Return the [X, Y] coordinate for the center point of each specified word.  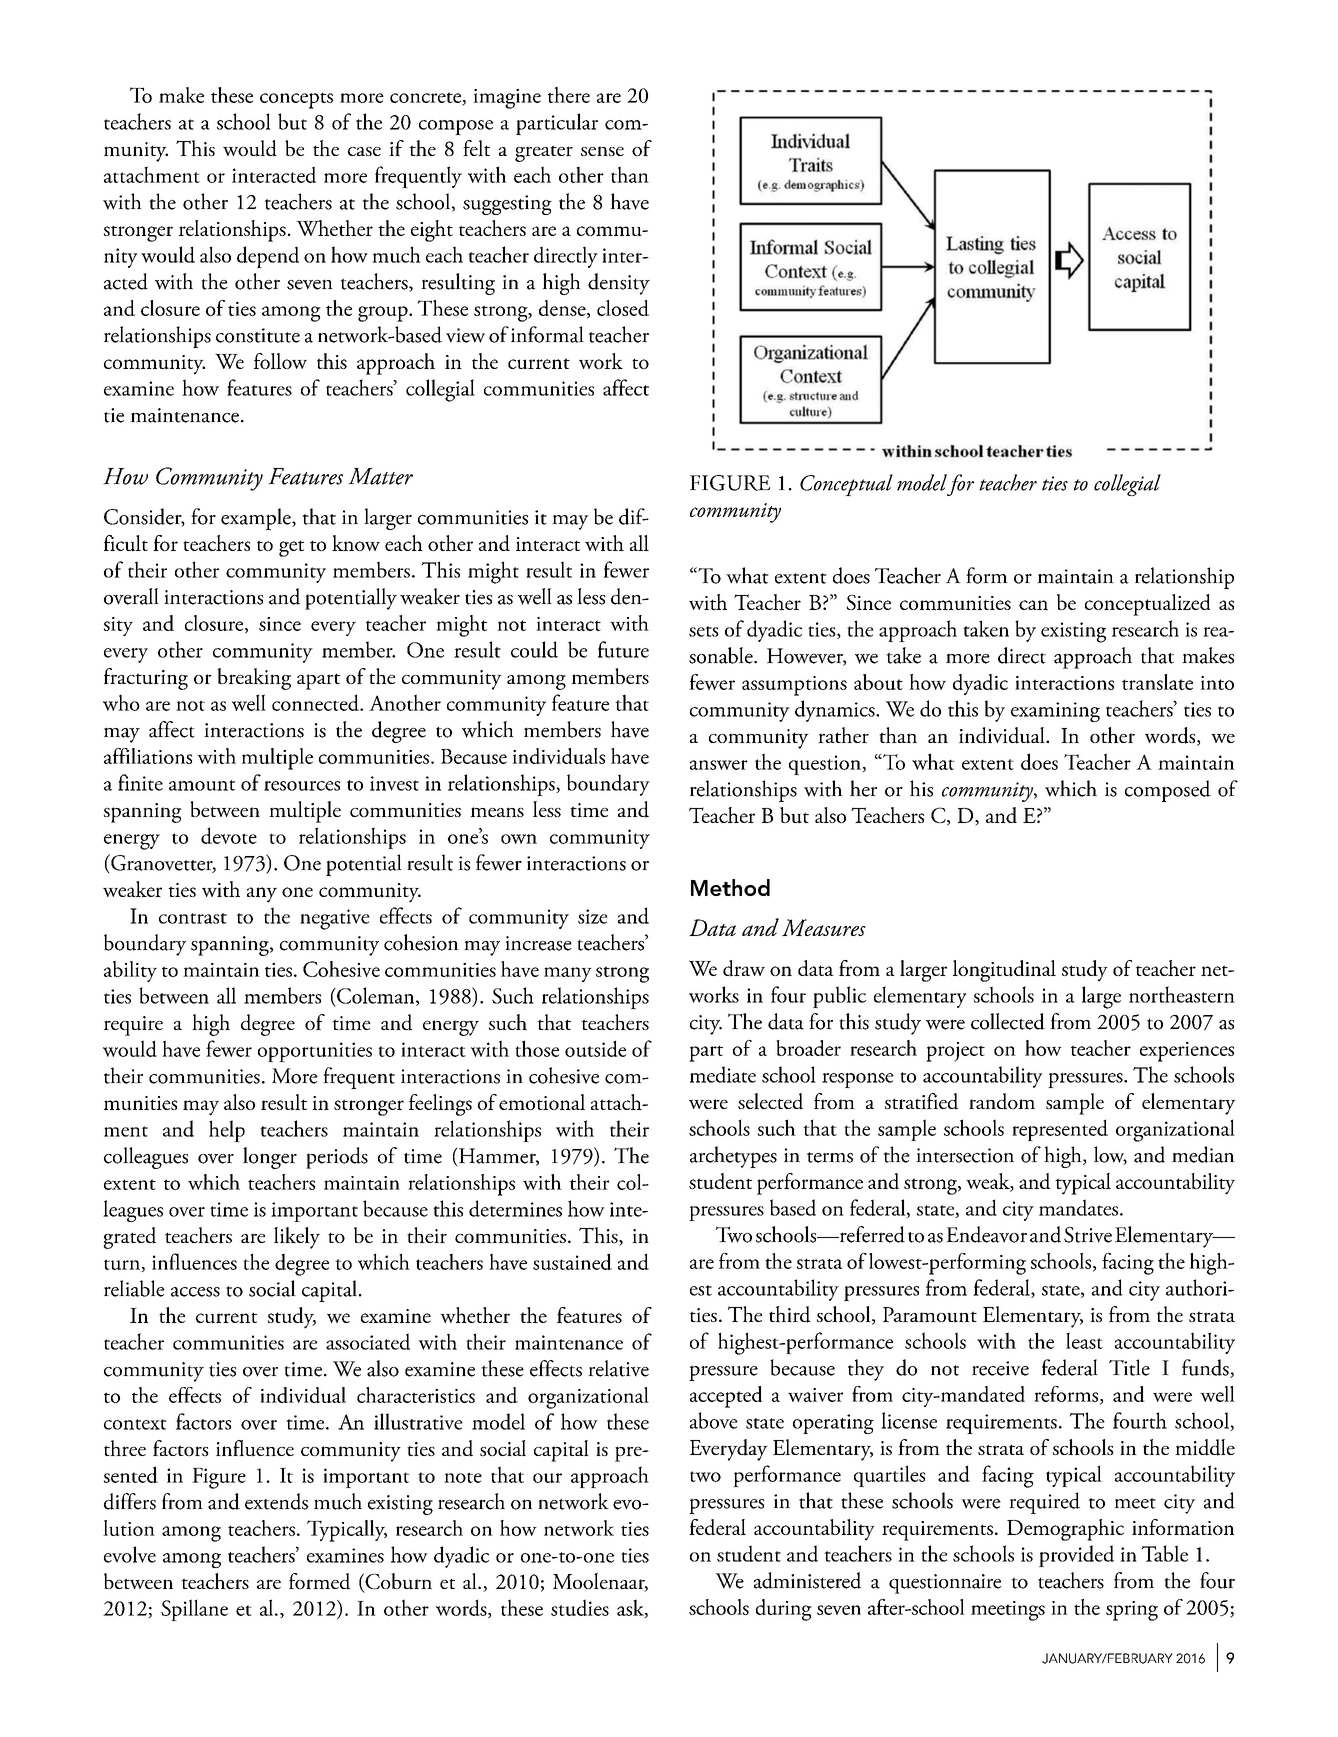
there [569, 95]
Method [730, 887]
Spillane [194, 1610]
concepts [296, 100]
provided [1076, 1556]
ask [631, 1608]
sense [602, 151]
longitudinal [1004, 971]
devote [229, 835]
